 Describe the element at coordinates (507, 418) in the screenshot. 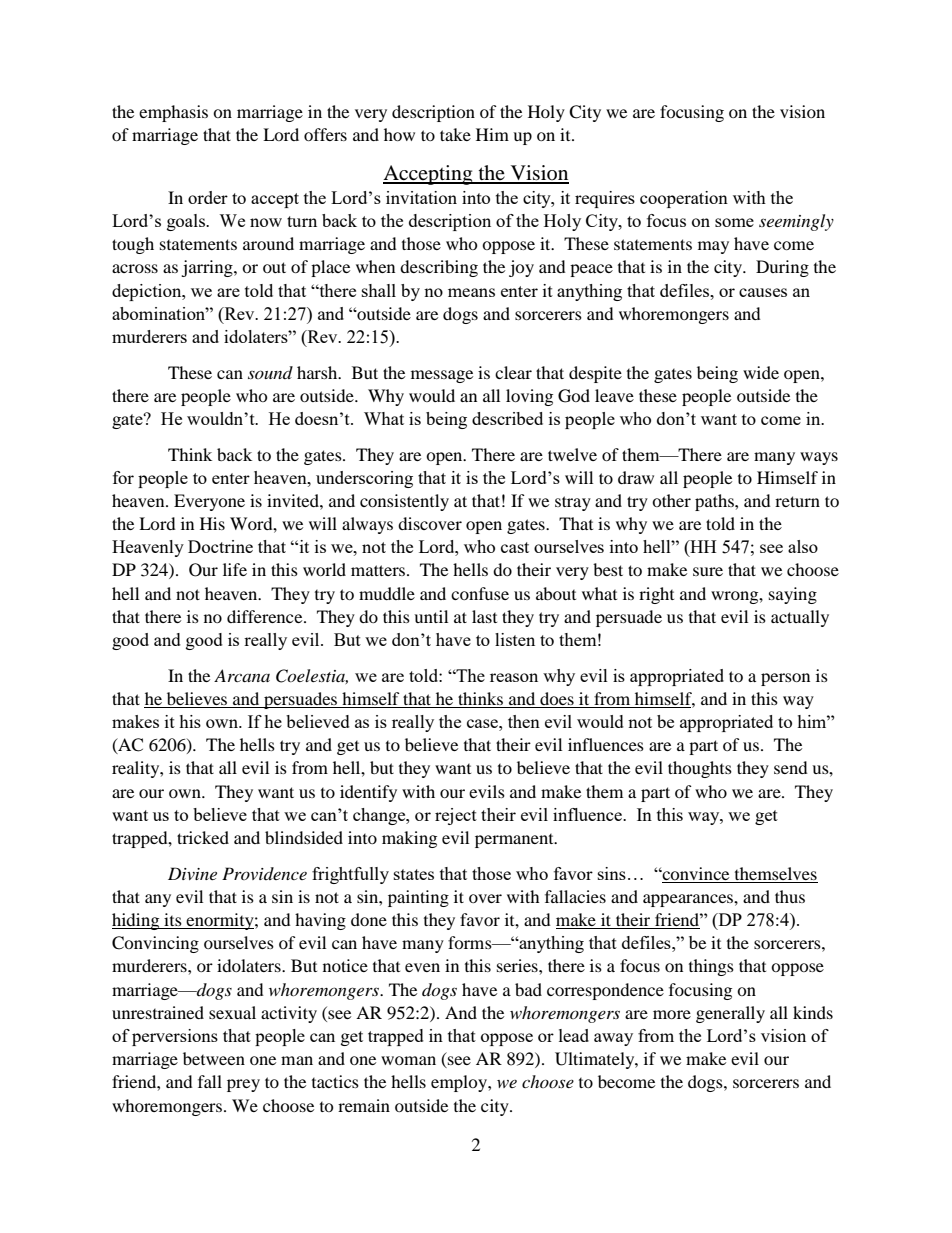

I see `described` at that location.
